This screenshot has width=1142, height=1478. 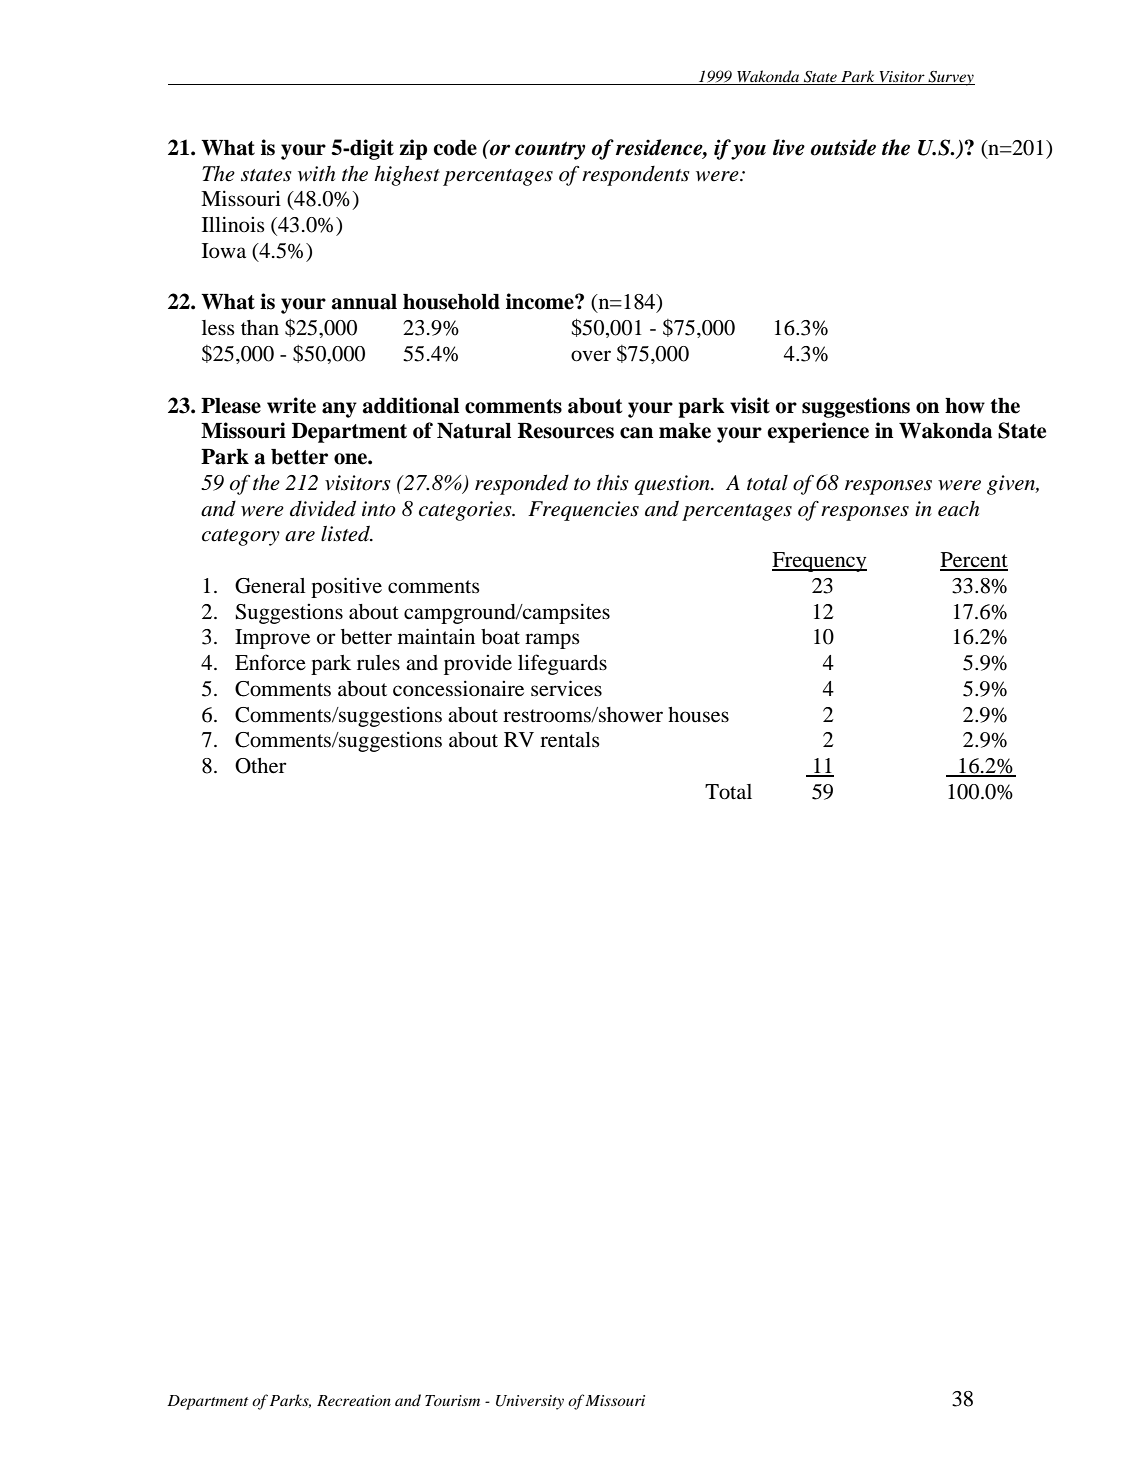 What do you see at coordinates (550, 150) in the screenshot?
I see `country` at bounding box center [550, 150].
